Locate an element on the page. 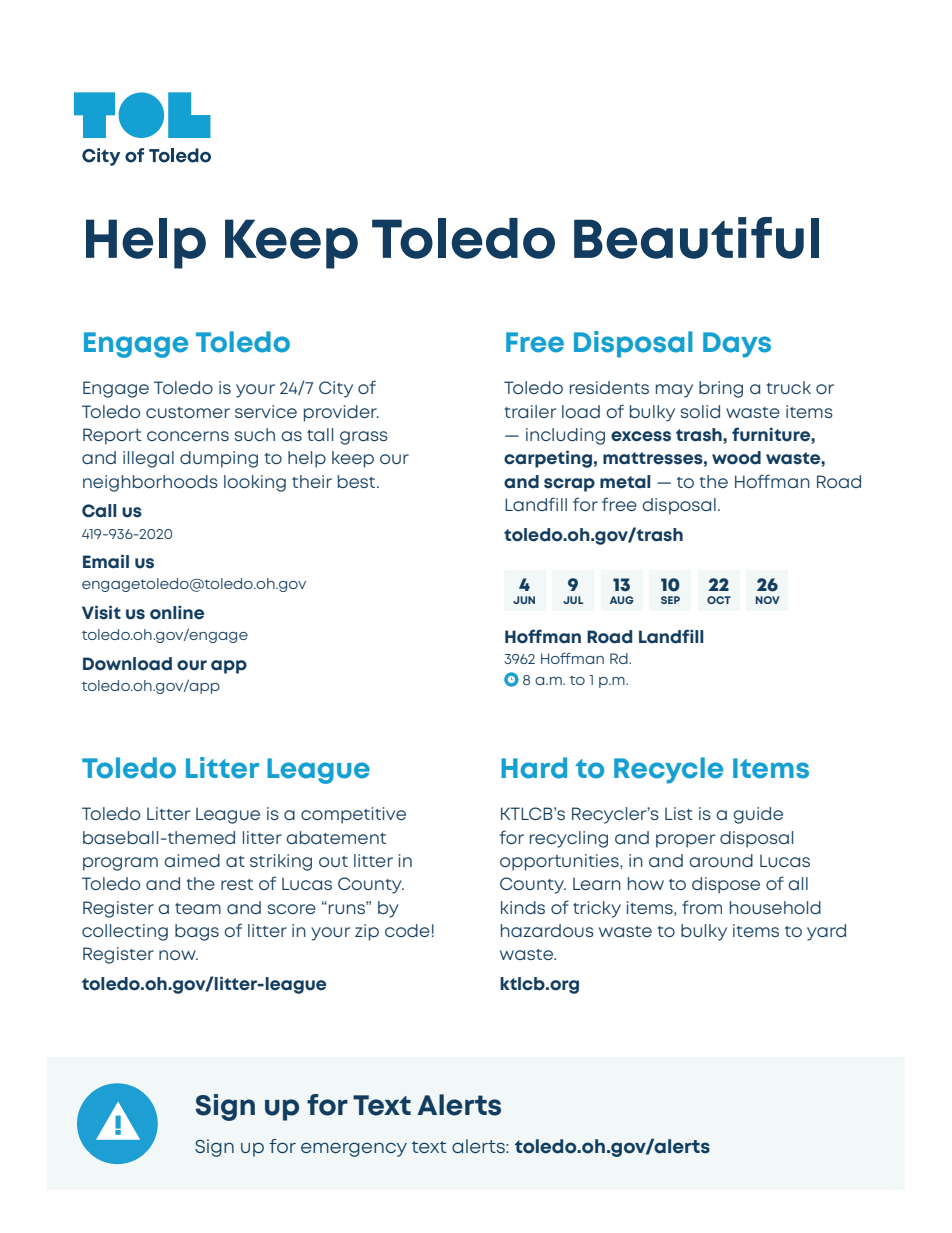  JUN is located at coordinates (524, 600).
